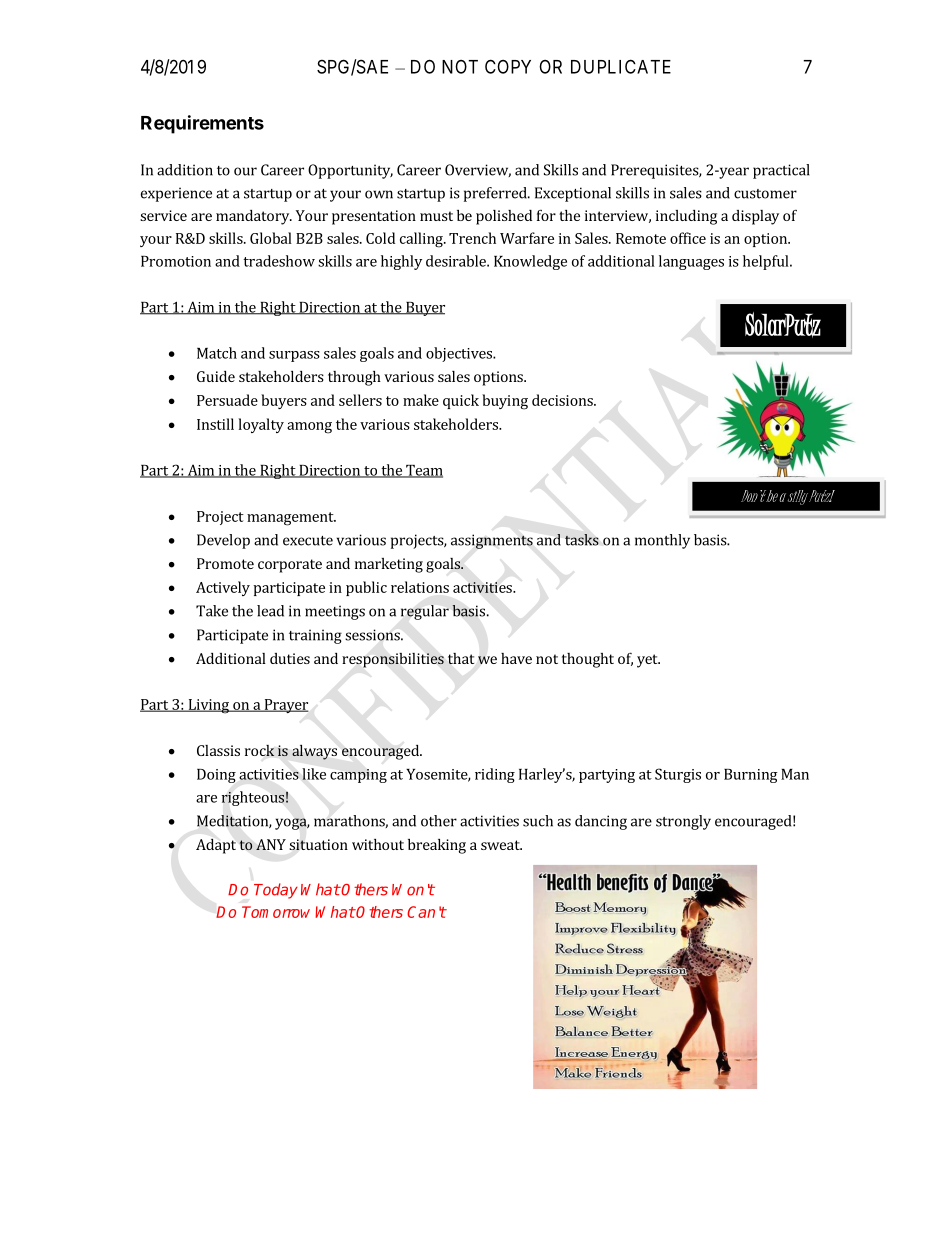 Image resolution: width=952 pixels, height=1233 pixels. Describe the element at coordinates (683, 822) in the page. I see `strongly` at that location.
